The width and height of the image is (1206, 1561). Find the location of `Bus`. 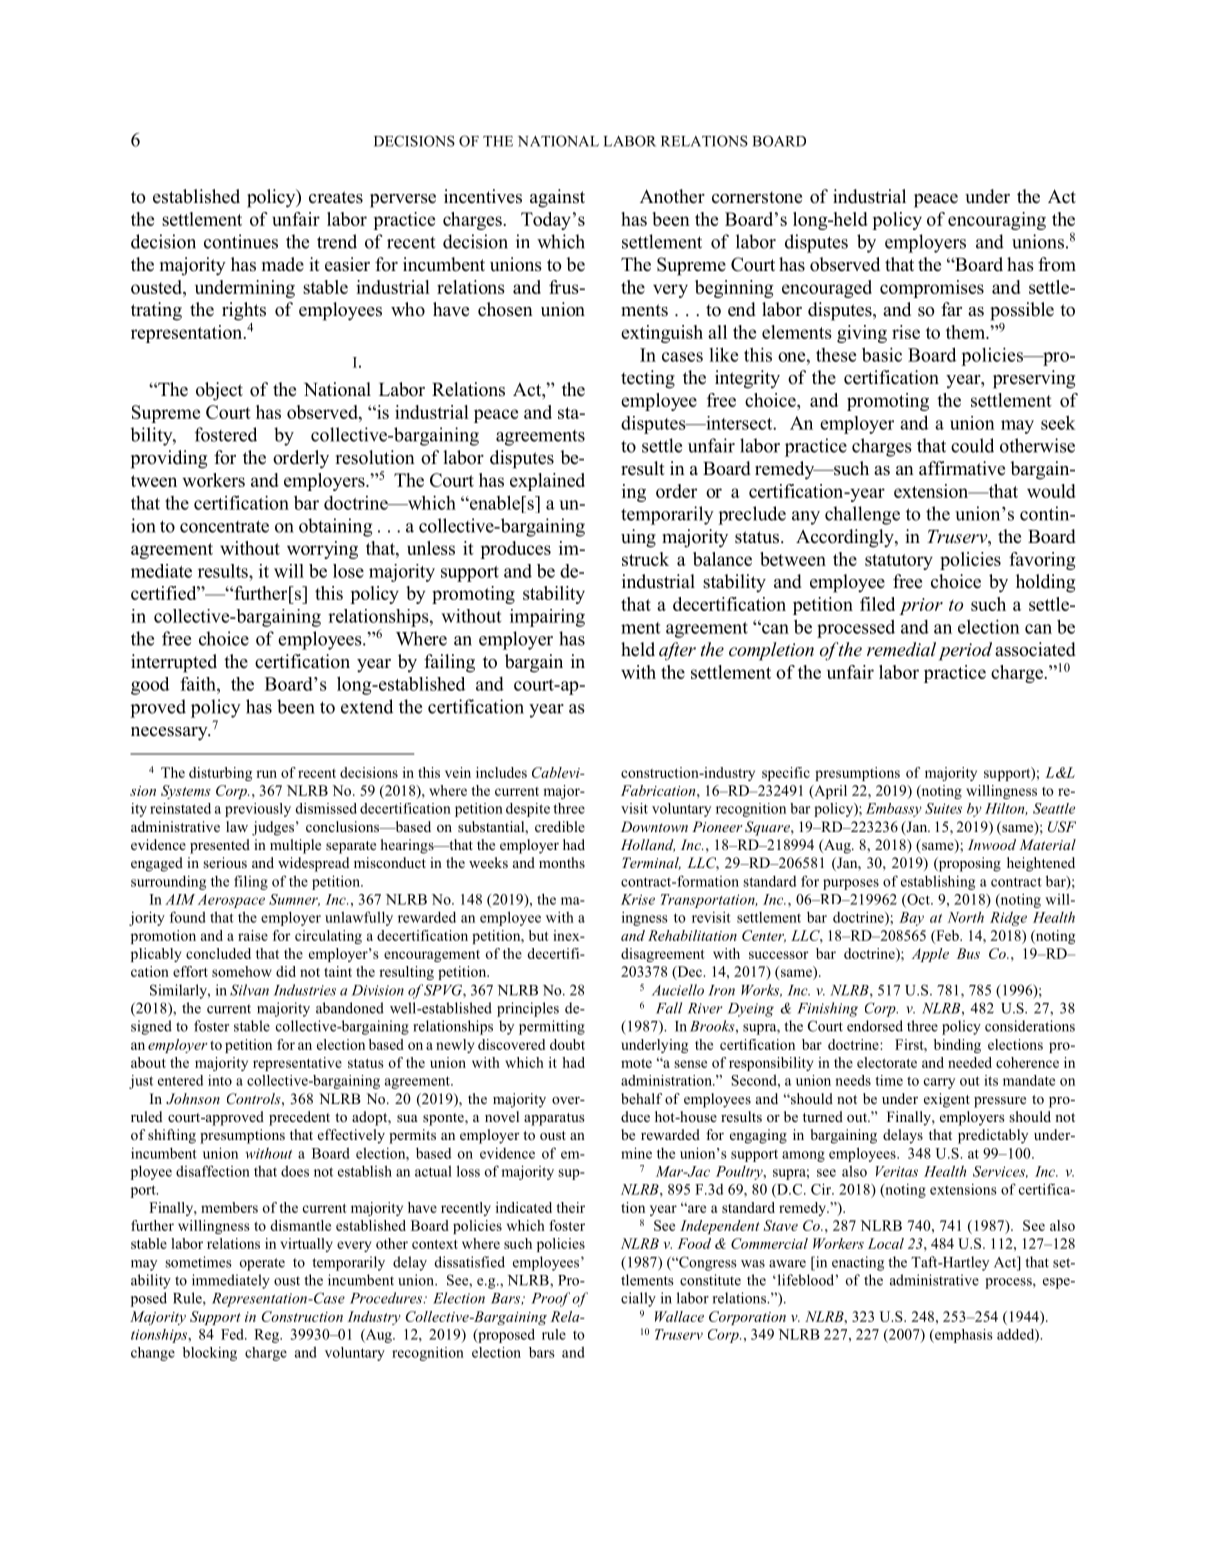

Bus is located at coordinates (968, 953).
